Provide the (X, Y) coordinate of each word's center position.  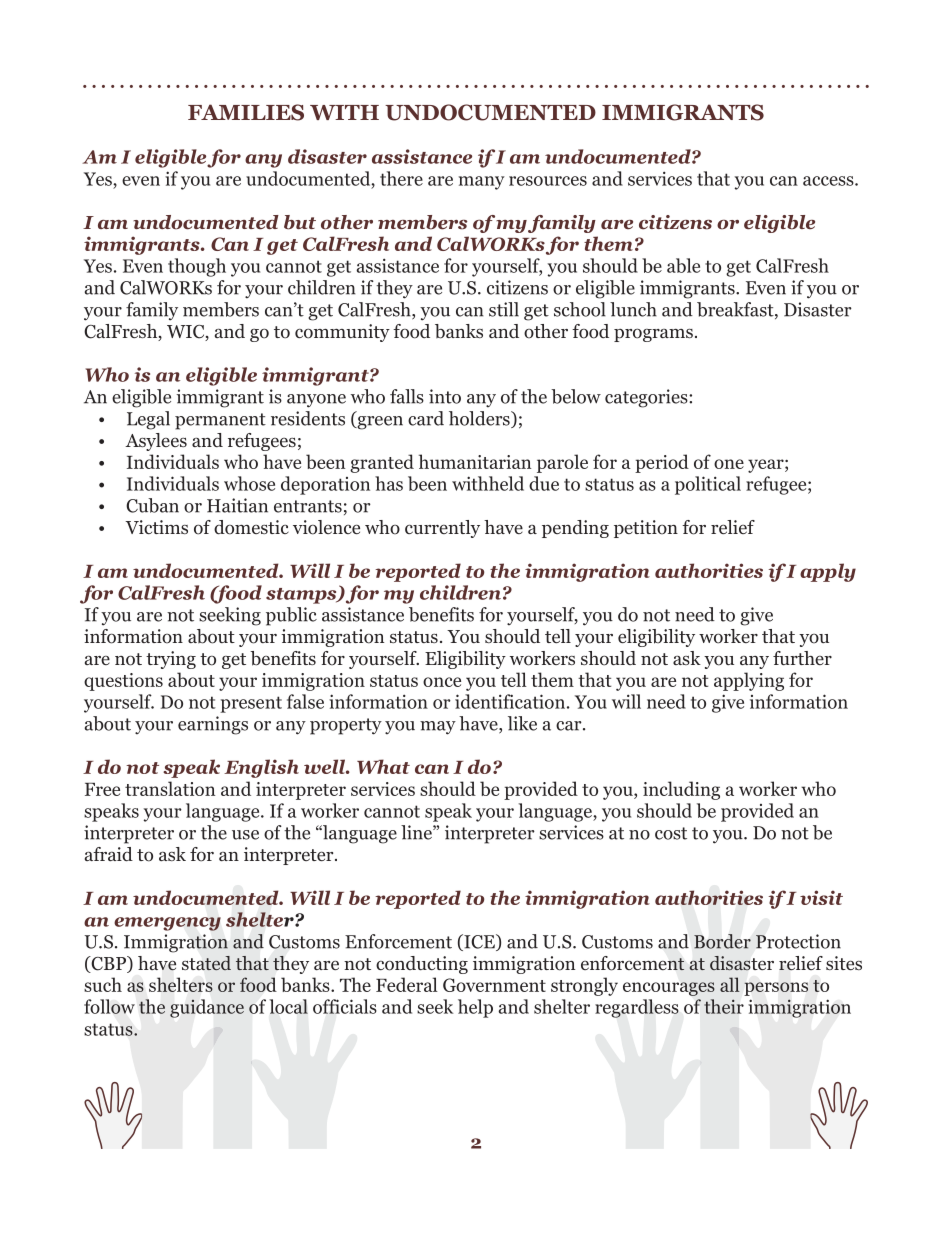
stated (206, 963)
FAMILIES (246, 112)
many (482, 183)
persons (776, 989)
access (829, 181)
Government (494, 985)
